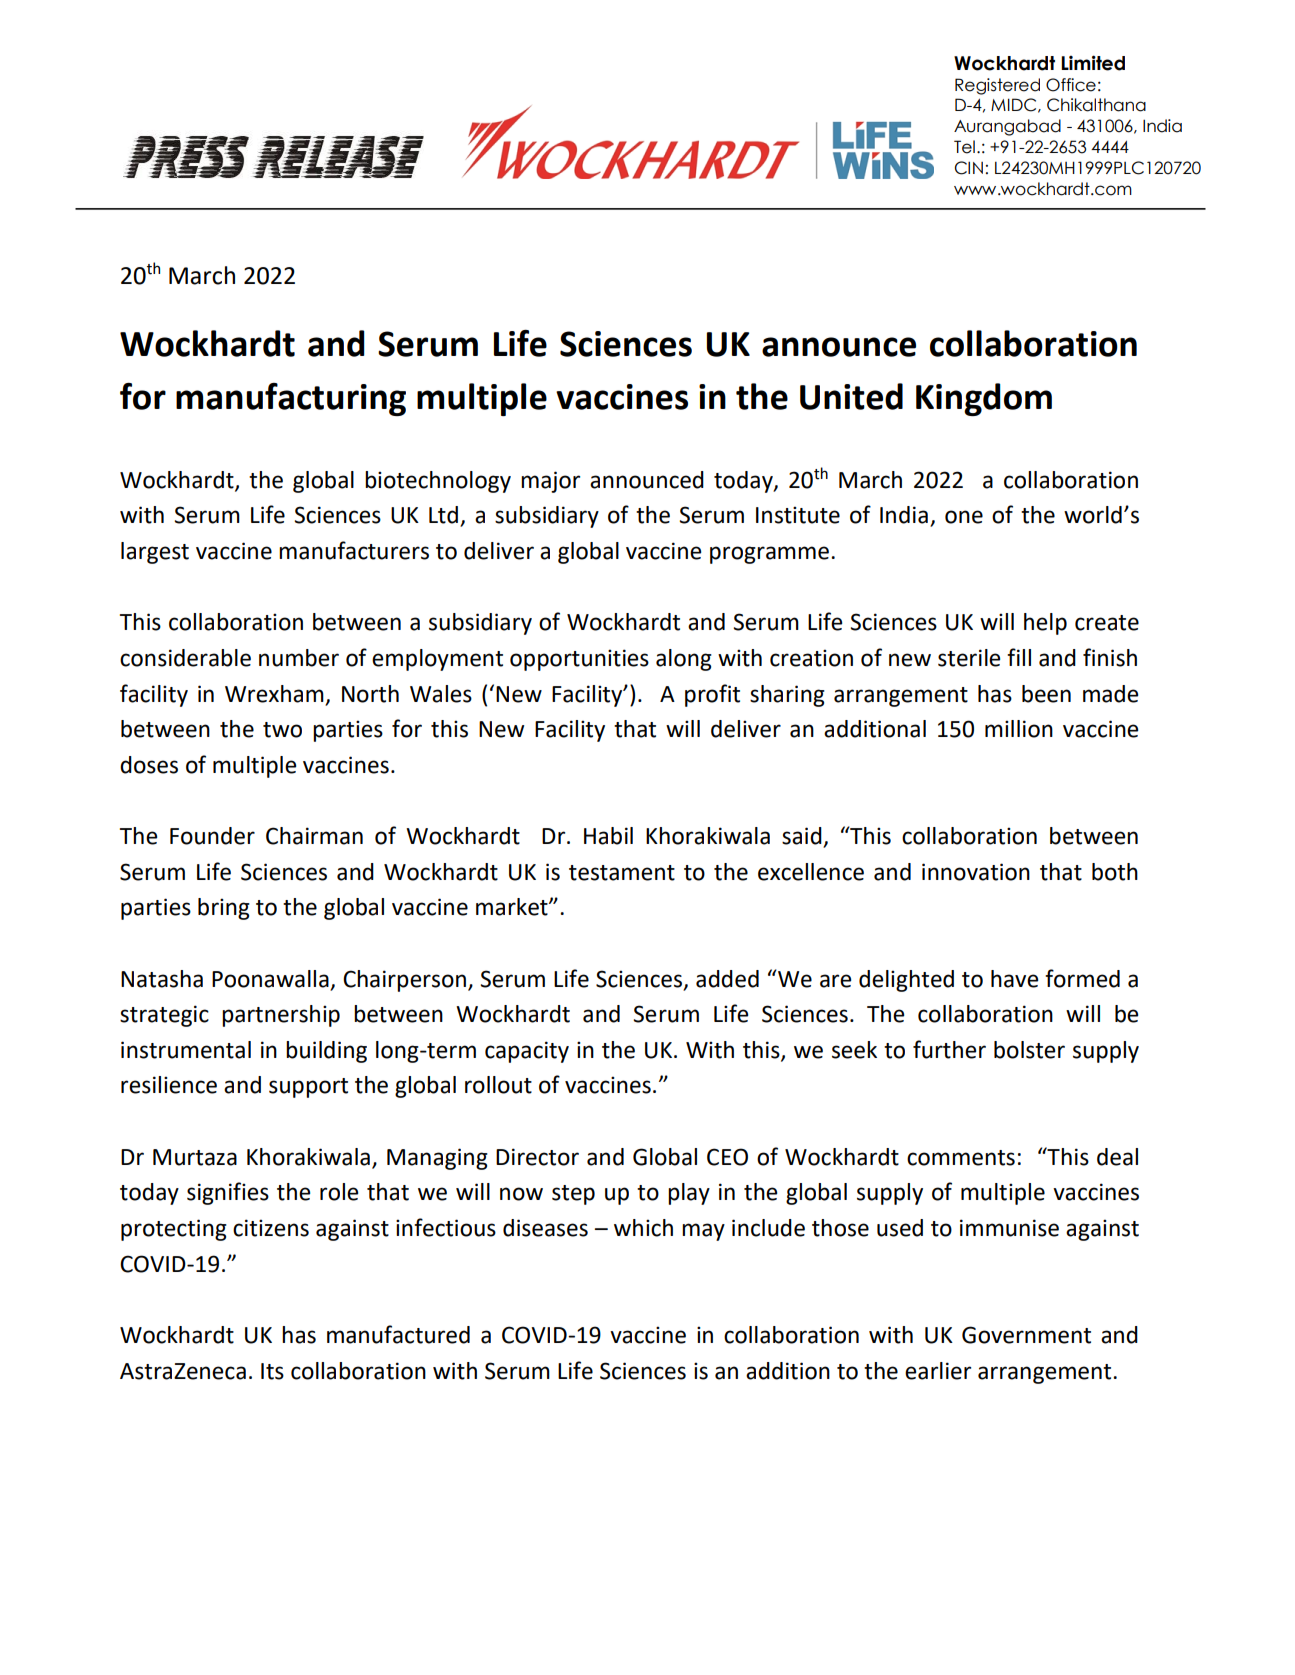 This image has width=1295, height=1675. I want to click on Tel, so click(964, 147).
